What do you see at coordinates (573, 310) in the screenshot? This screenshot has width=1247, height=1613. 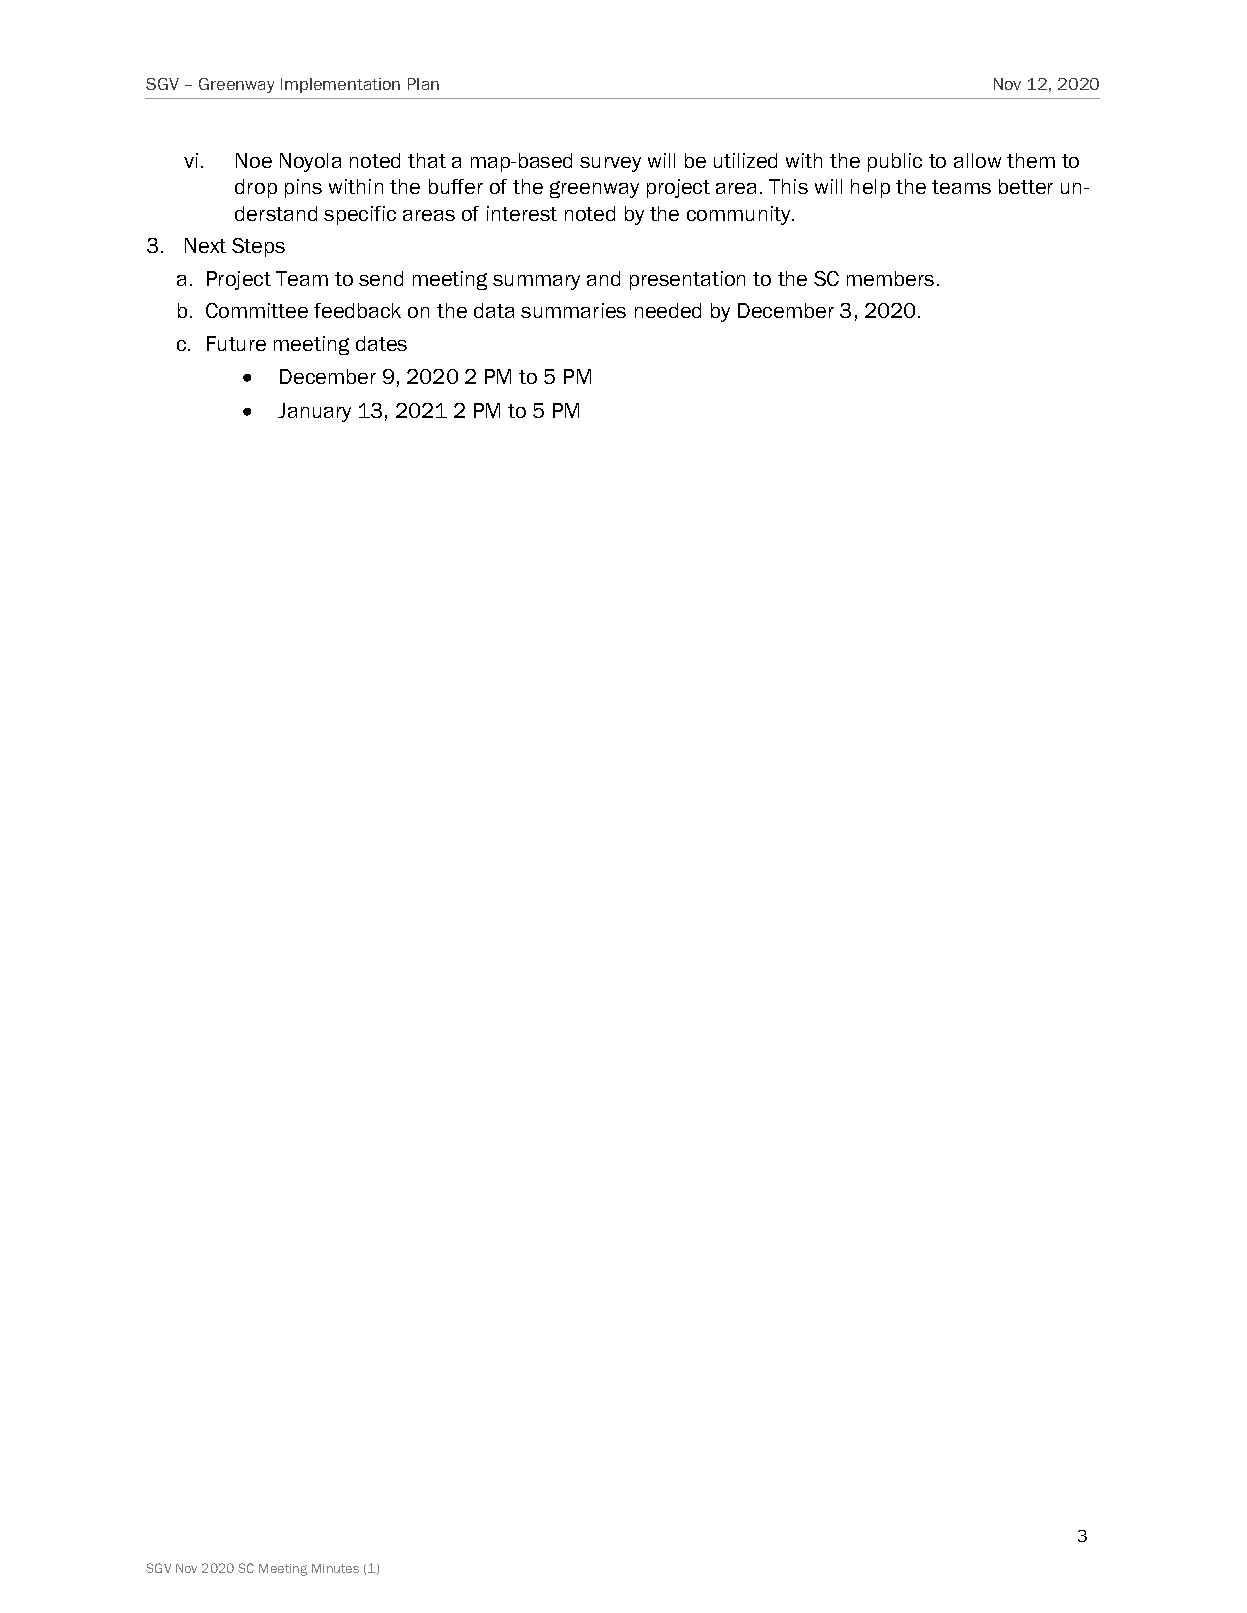 I see `summaries` at bounding box center [573, 310].
